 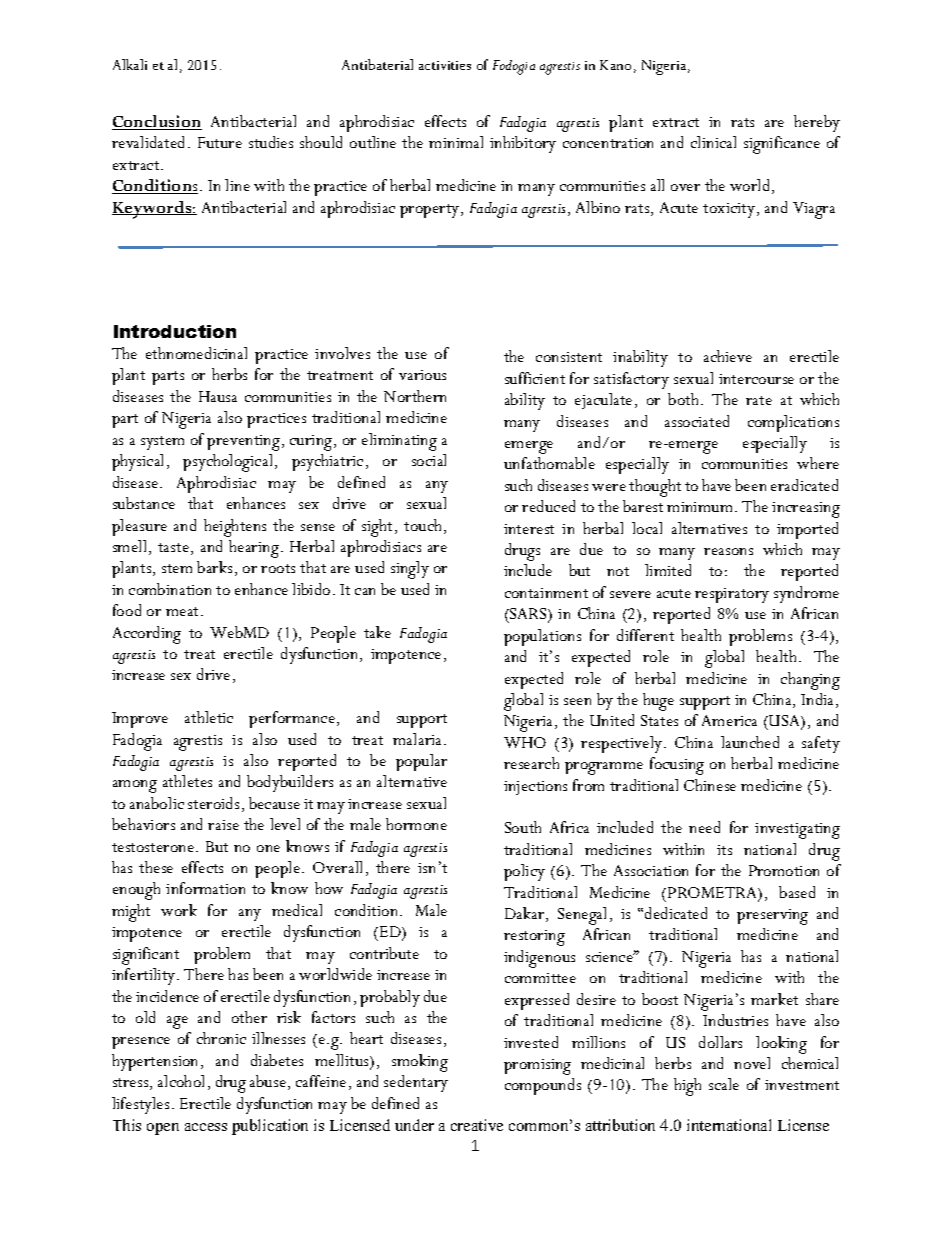 I want to click on Introduction, so click(x=175, y=331).
